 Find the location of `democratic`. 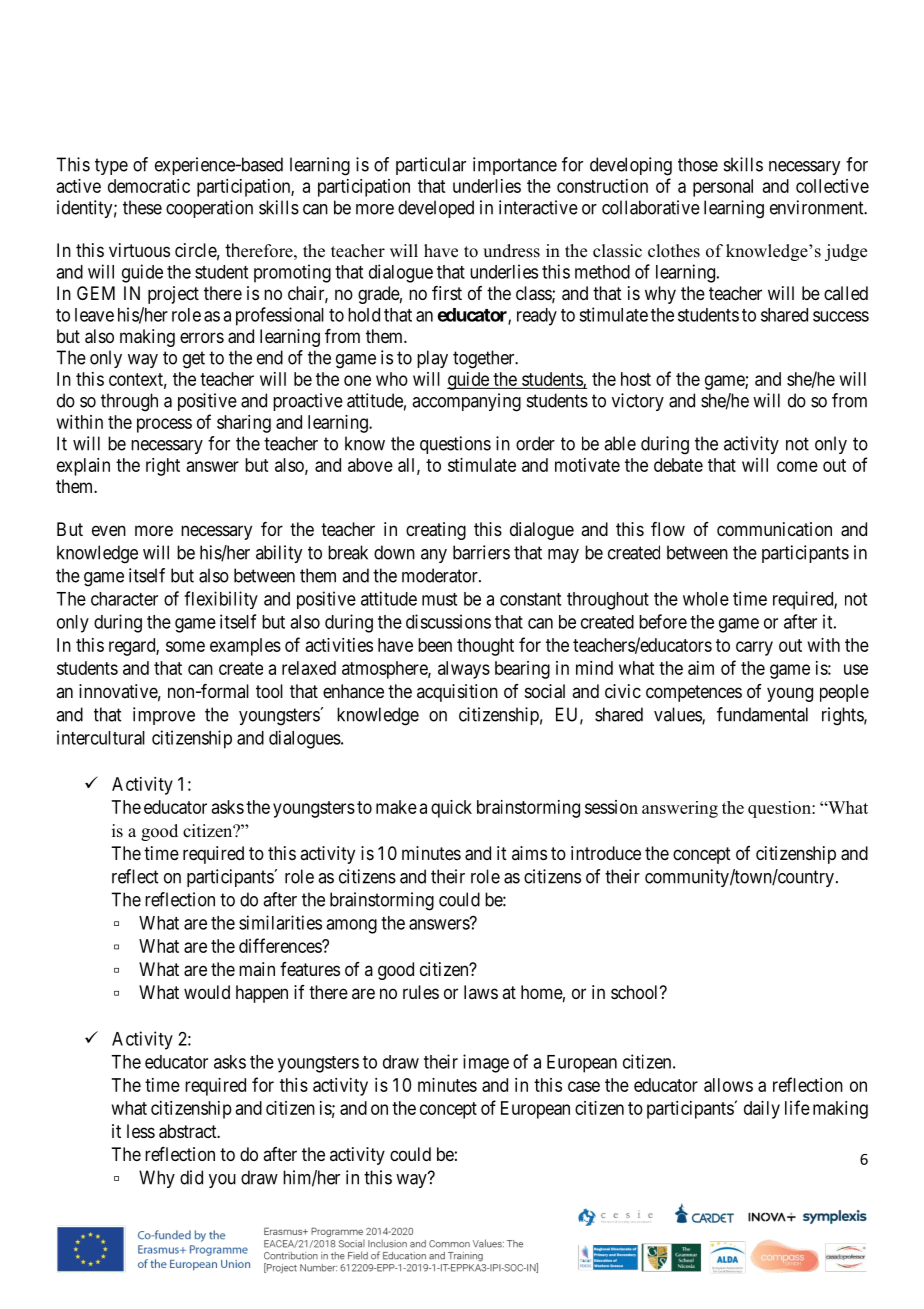

democratic is located at coordinates (149, 186).
